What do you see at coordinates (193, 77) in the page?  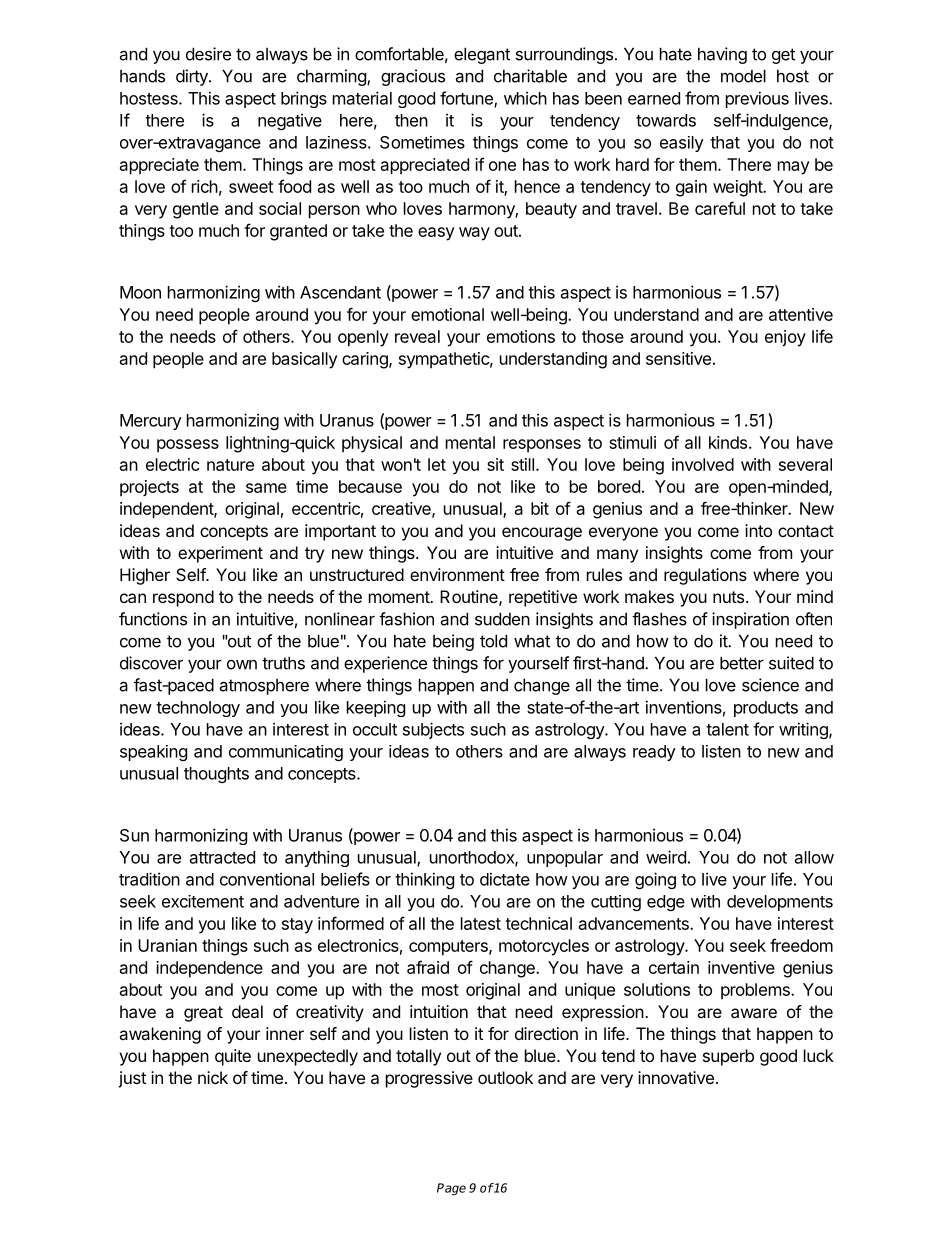 I see `dirty` at bounding box center [193, 77].
